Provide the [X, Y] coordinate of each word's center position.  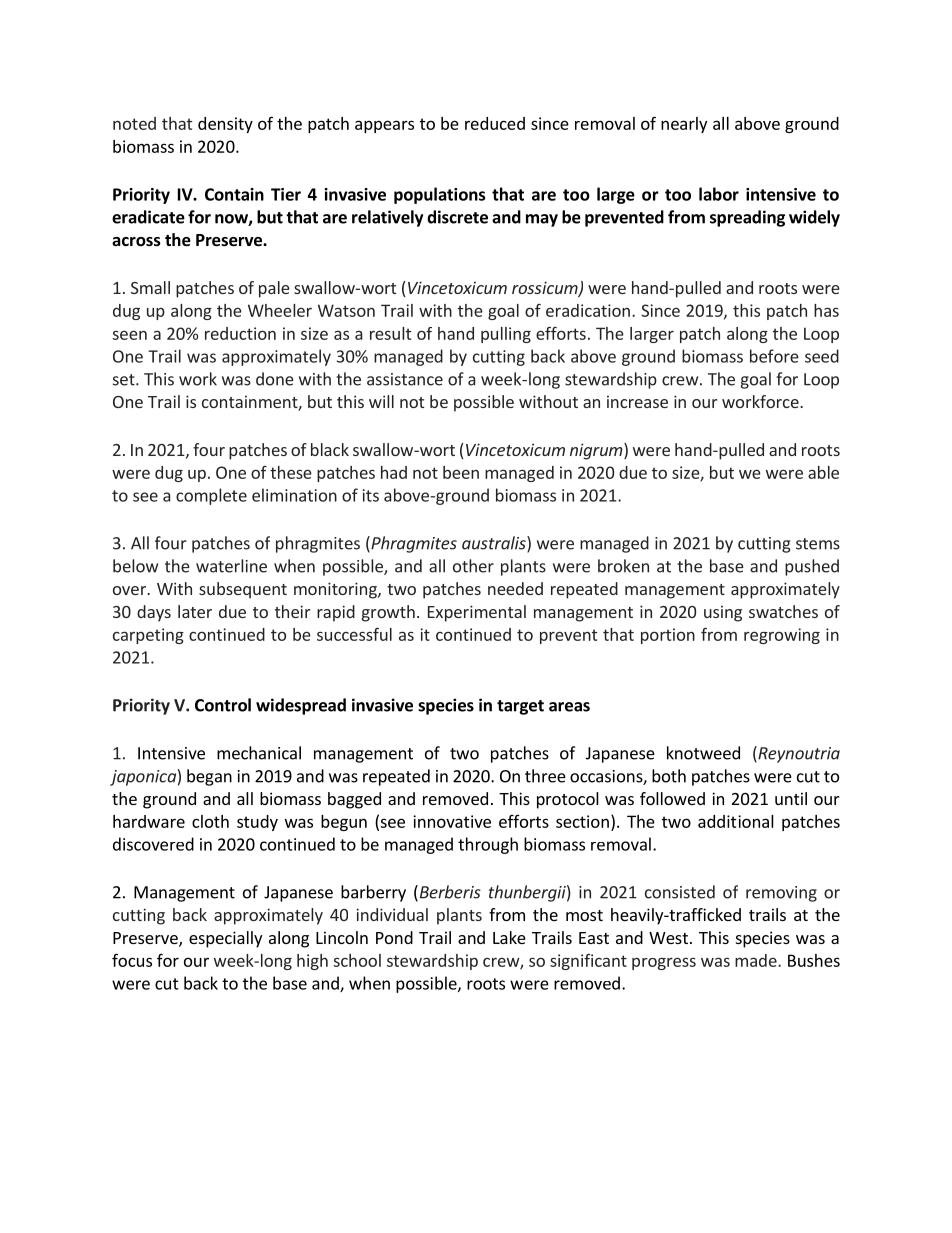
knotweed [703, 753]
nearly [684, 125]
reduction [240, 333]
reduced [495, 123]
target [520, 707]
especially [225, 939]
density [225, 125]
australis [495, 544]
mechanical [259, 753]
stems [818, 544]
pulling [506, 335]
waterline [231, 566]
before [774, 356]
